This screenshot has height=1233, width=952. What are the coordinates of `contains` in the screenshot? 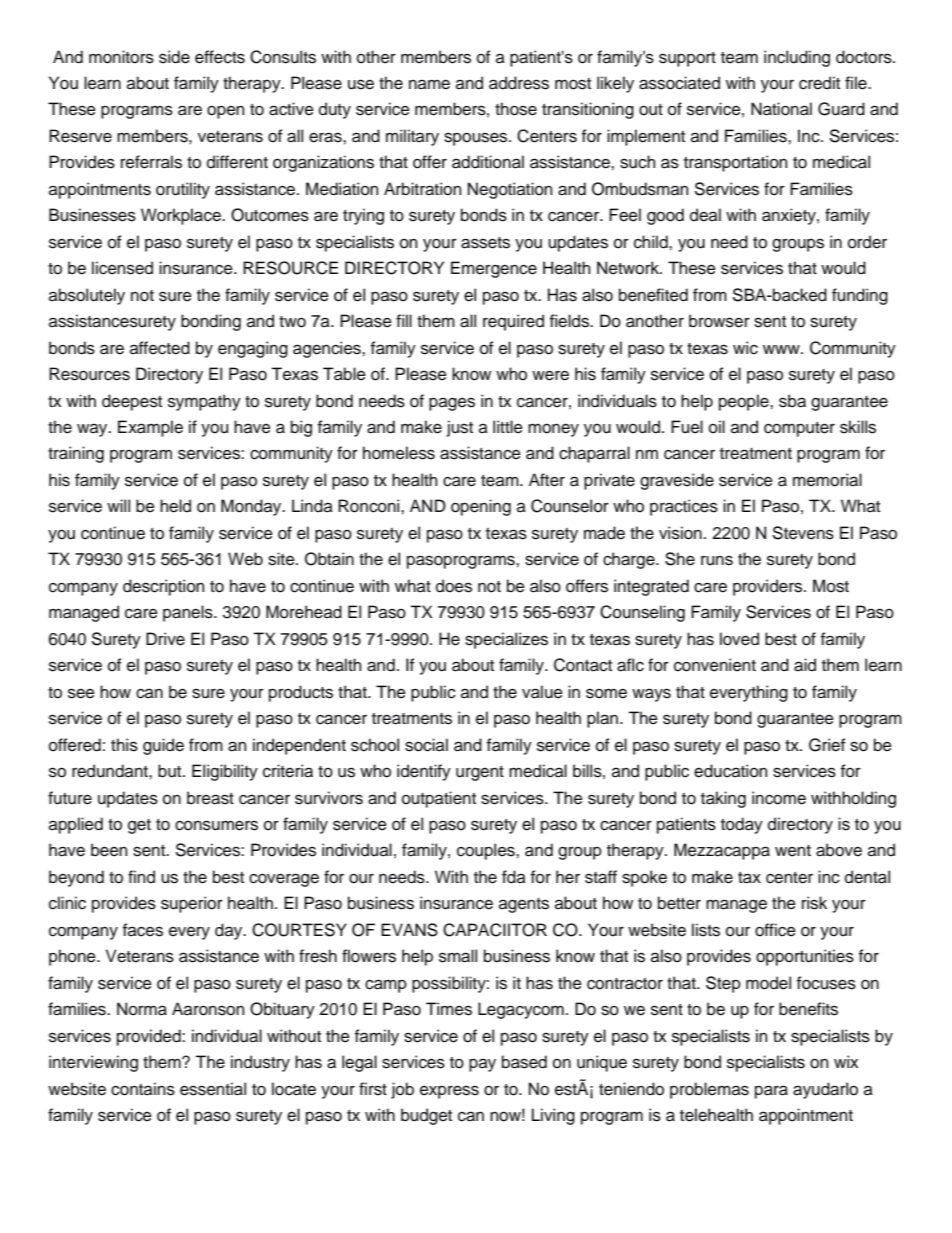 It's located at (143, 1089).
